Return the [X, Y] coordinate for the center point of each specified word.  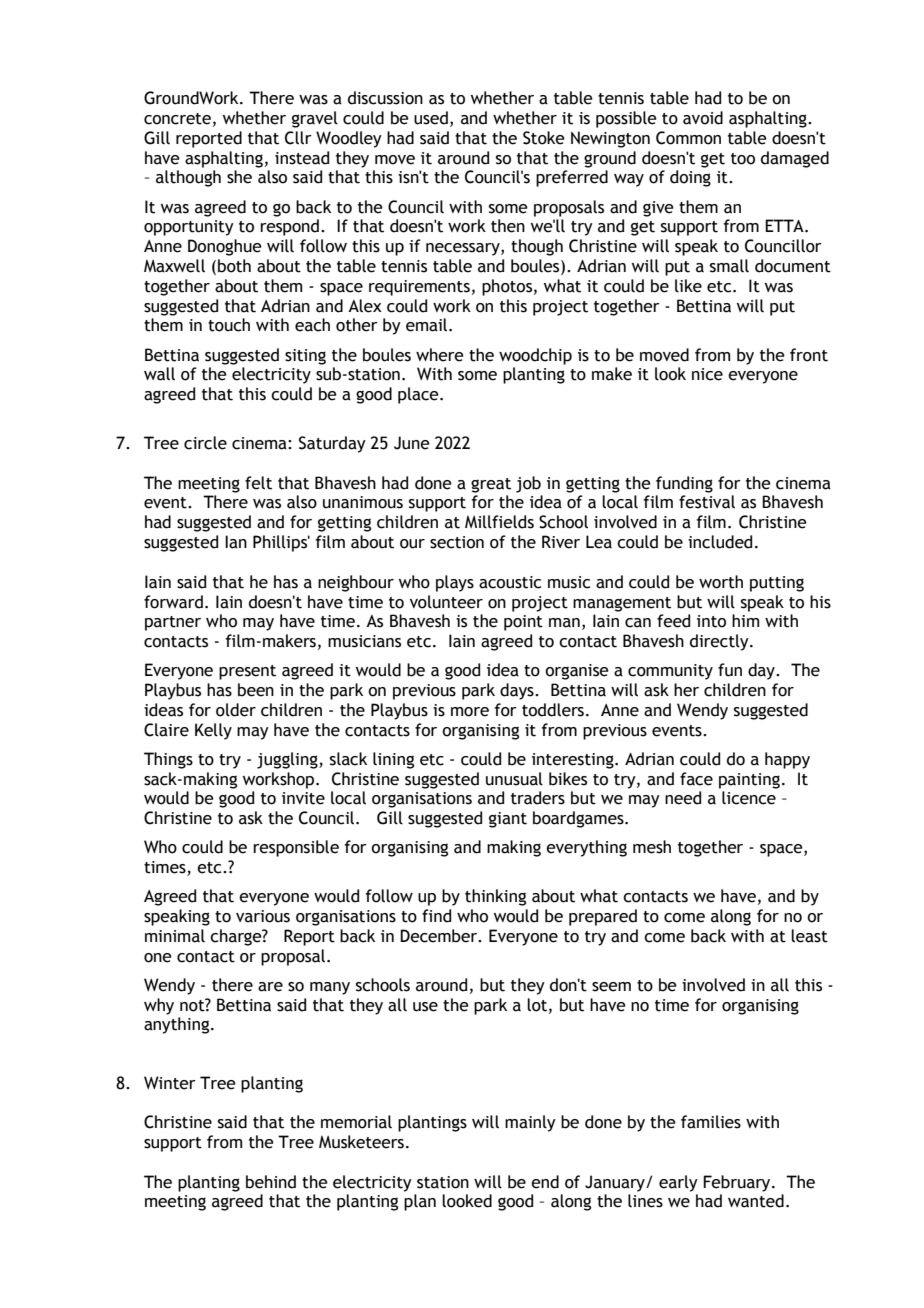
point [523, 623]
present [247, 672]
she [239, 177]
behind [271, 1182]
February [738, 1183]
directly [720, 642]
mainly [530, 1123]
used [431, 118]
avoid [703, 118]
